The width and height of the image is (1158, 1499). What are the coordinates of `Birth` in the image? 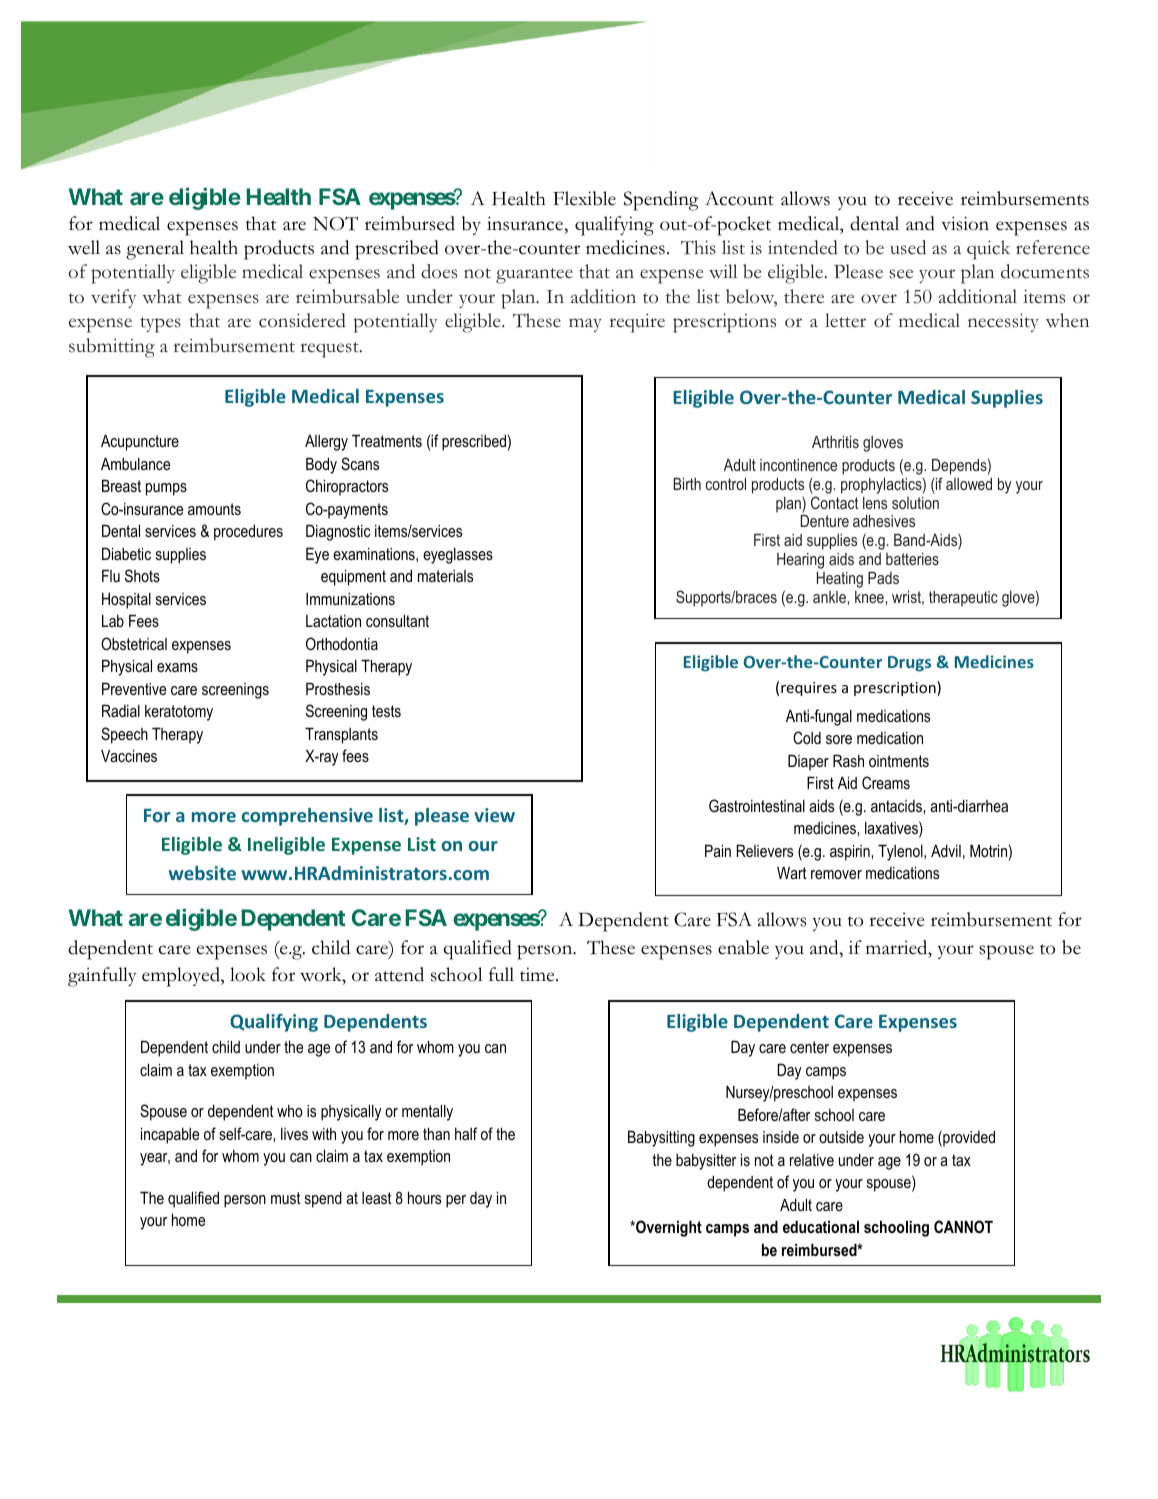 It's located at (687, 484).
